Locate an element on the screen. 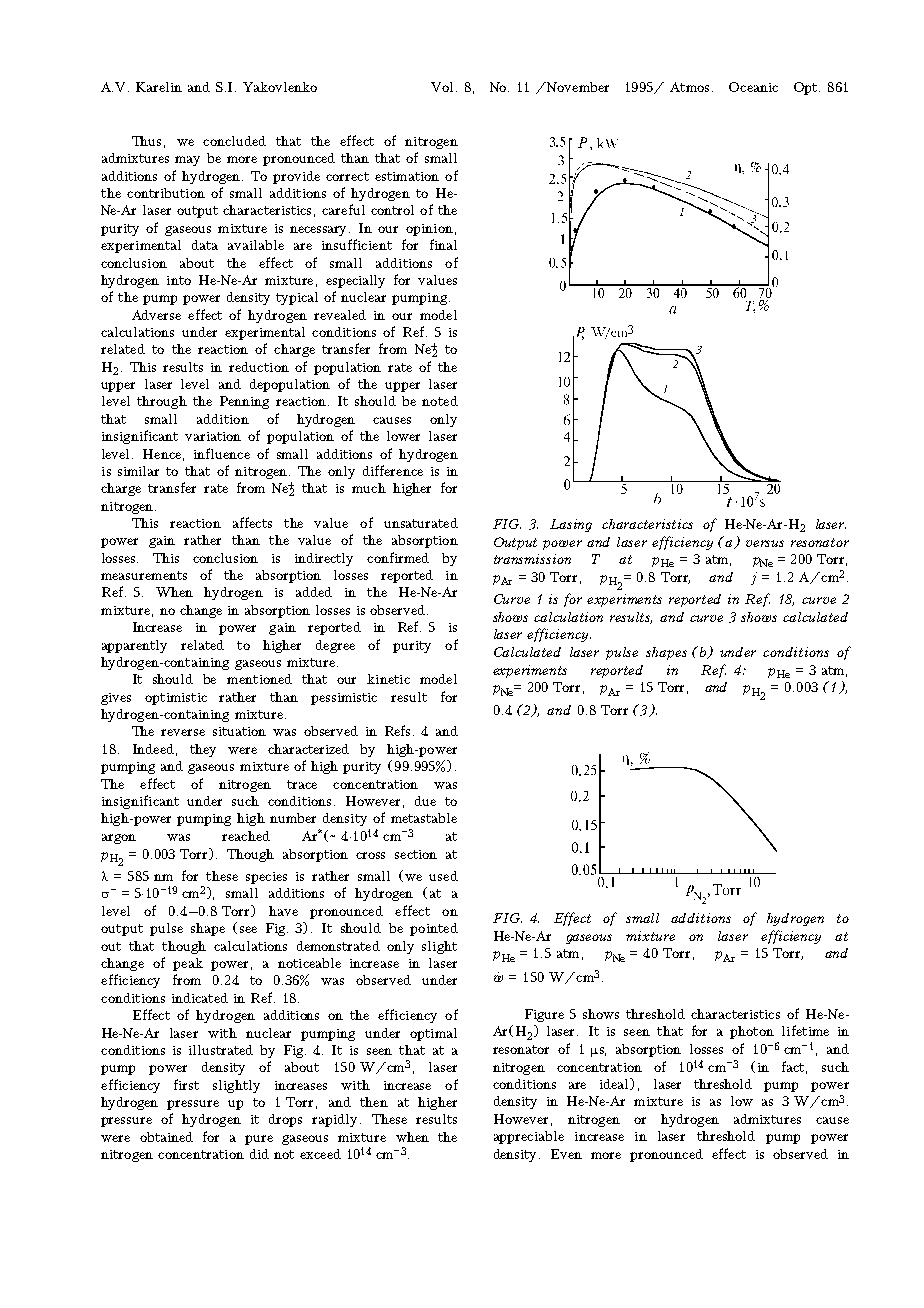 Image resolution: width=924 pixels, height=1308 pixels. apparently is located at coordinates (134, 646).
